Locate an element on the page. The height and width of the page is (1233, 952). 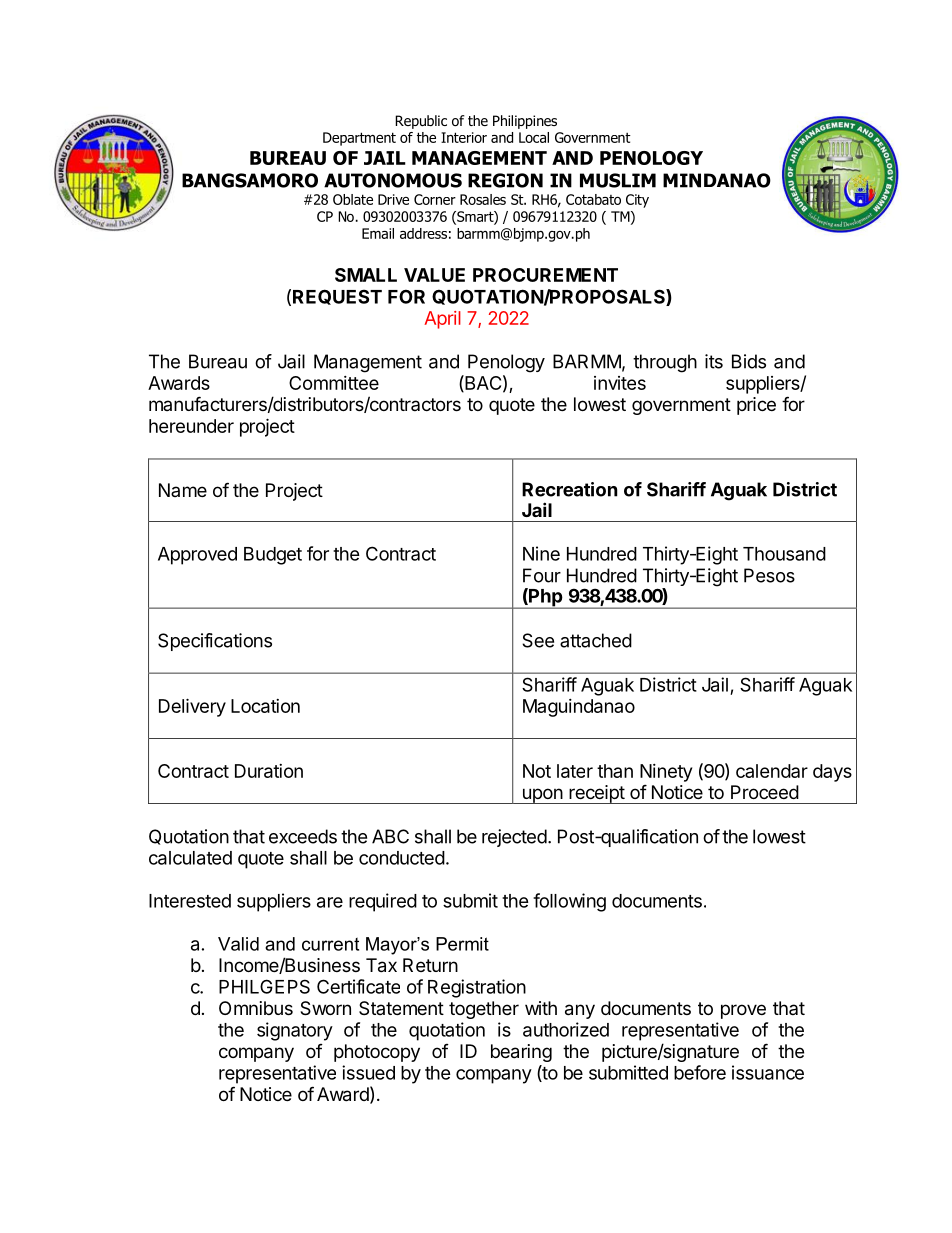
Pesos is located at coordinates (769, 575).
